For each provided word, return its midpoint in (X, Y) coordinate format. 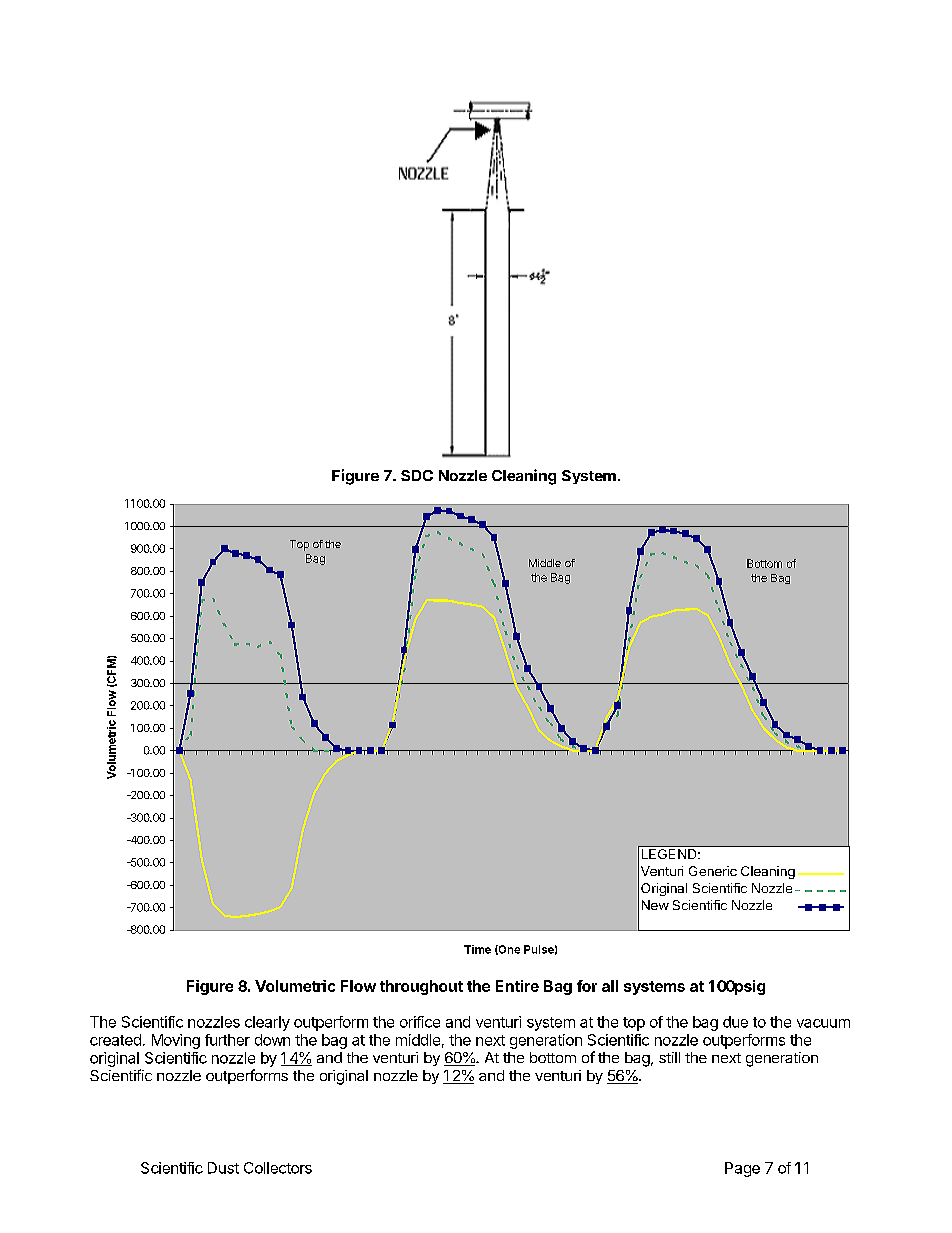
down (272, 1040)
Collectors (278, 1168)
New (655, 905)
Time (477, 949)
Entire (517, 986)
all (610, 986)
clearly (267, 1023)
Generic (713, 871)
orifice (420, 1022)
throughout (421, 987)
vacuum (823, 1023)
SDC (417, 475)
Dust (223, 1168)
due (735, 1022)
